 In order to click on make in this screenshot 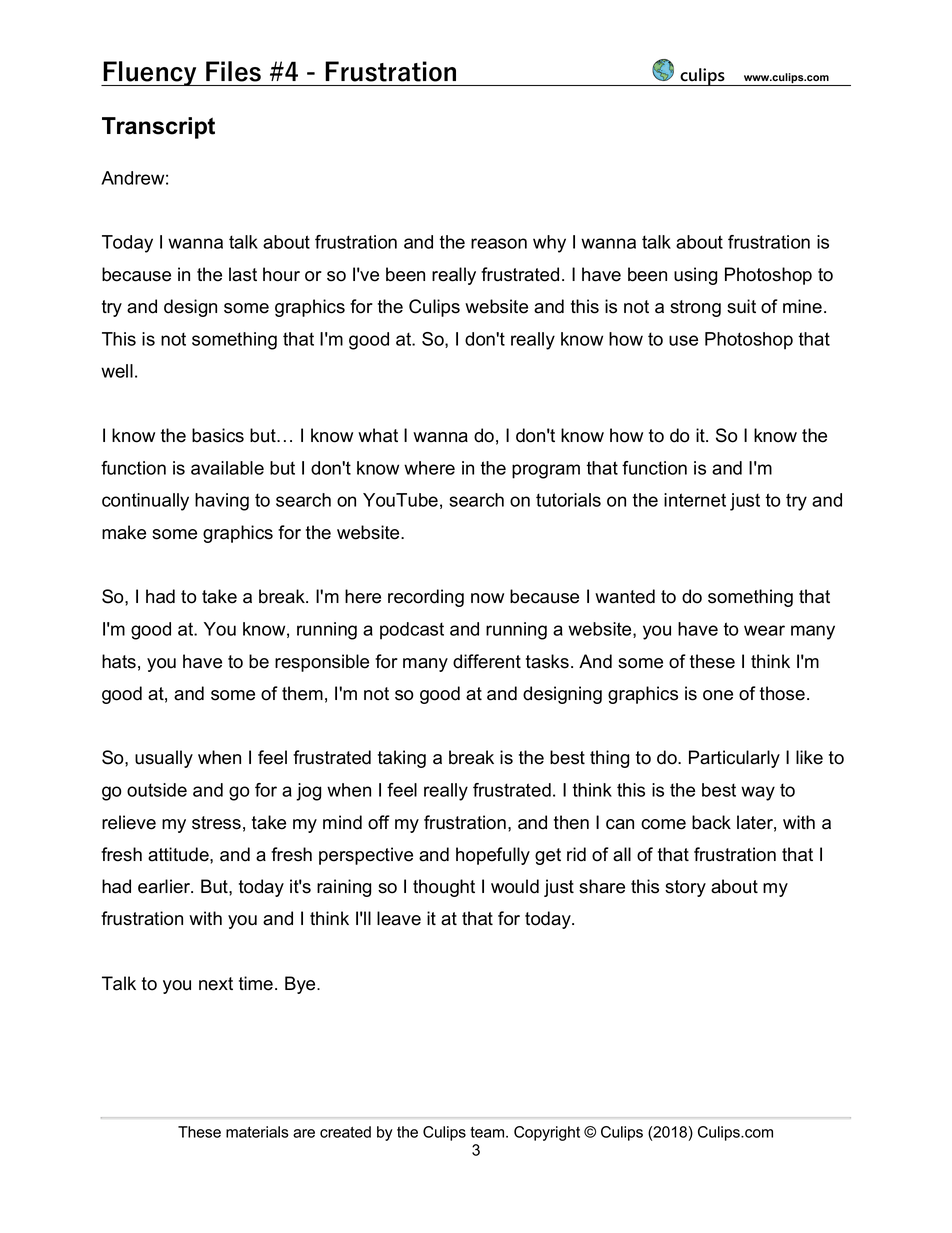, I will do `click(124, 532)`.
